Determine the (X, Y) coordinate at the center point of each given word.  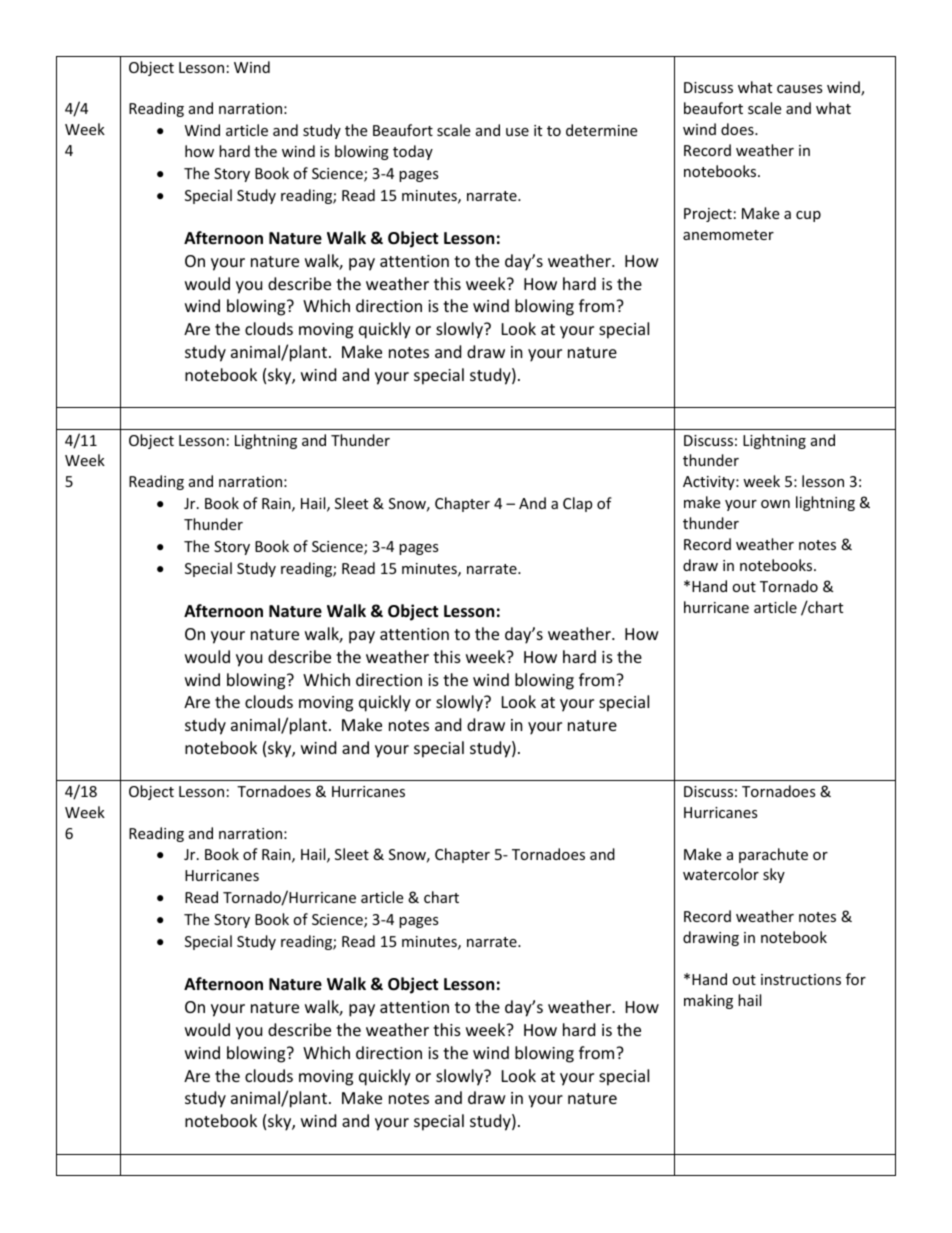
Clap (577, 504)
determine (601, 130)
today (413, 152)
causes (800, 89)
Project (708, 215)
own (775, 504)
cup (808, 216)
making (708, 1001)
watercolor (721, 874)
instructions (801, 979)
